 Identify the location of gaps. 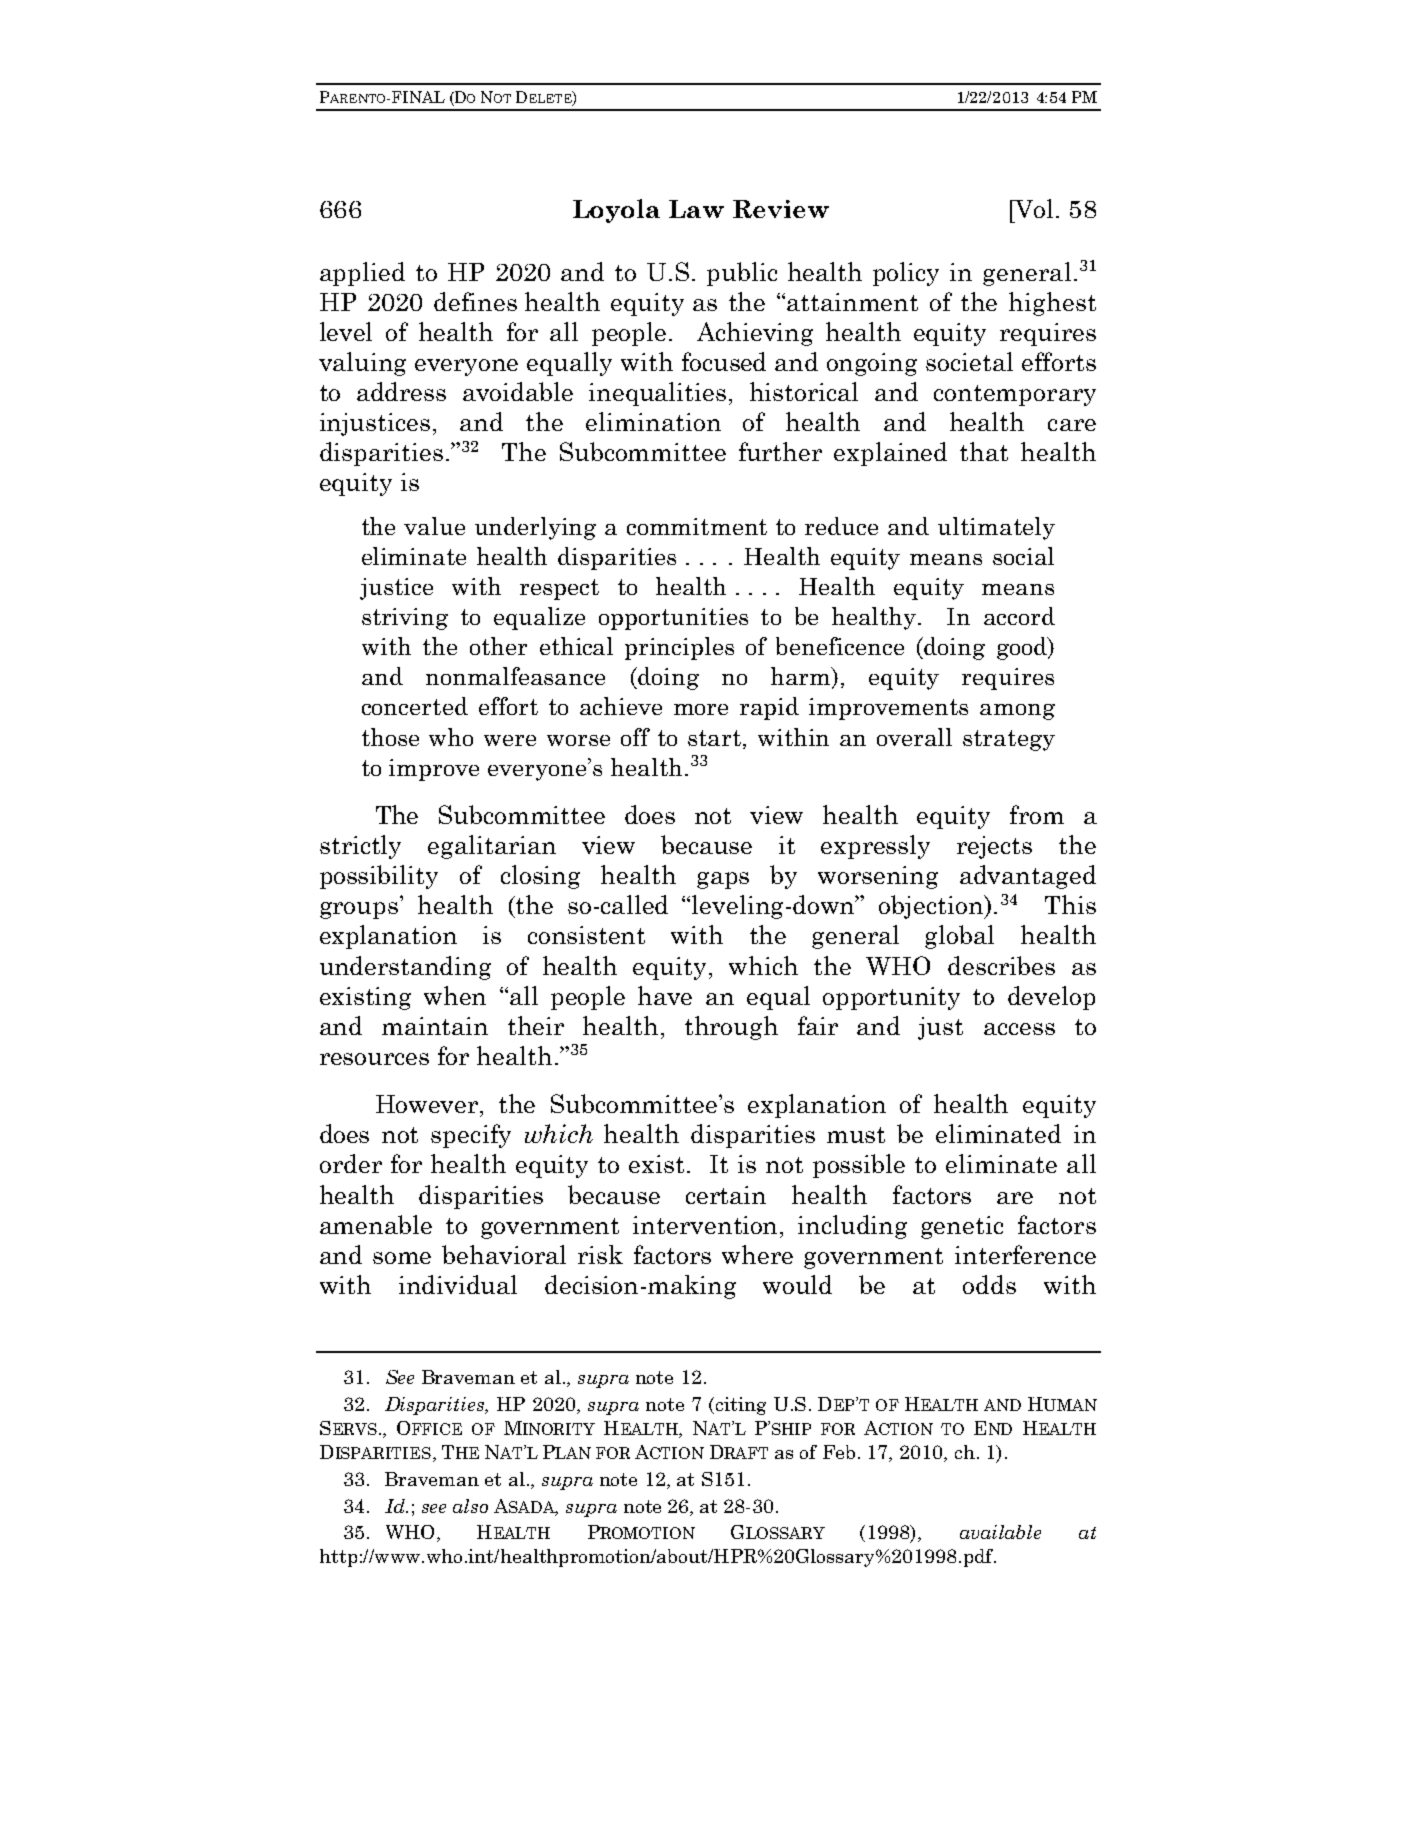
(723, 880).
